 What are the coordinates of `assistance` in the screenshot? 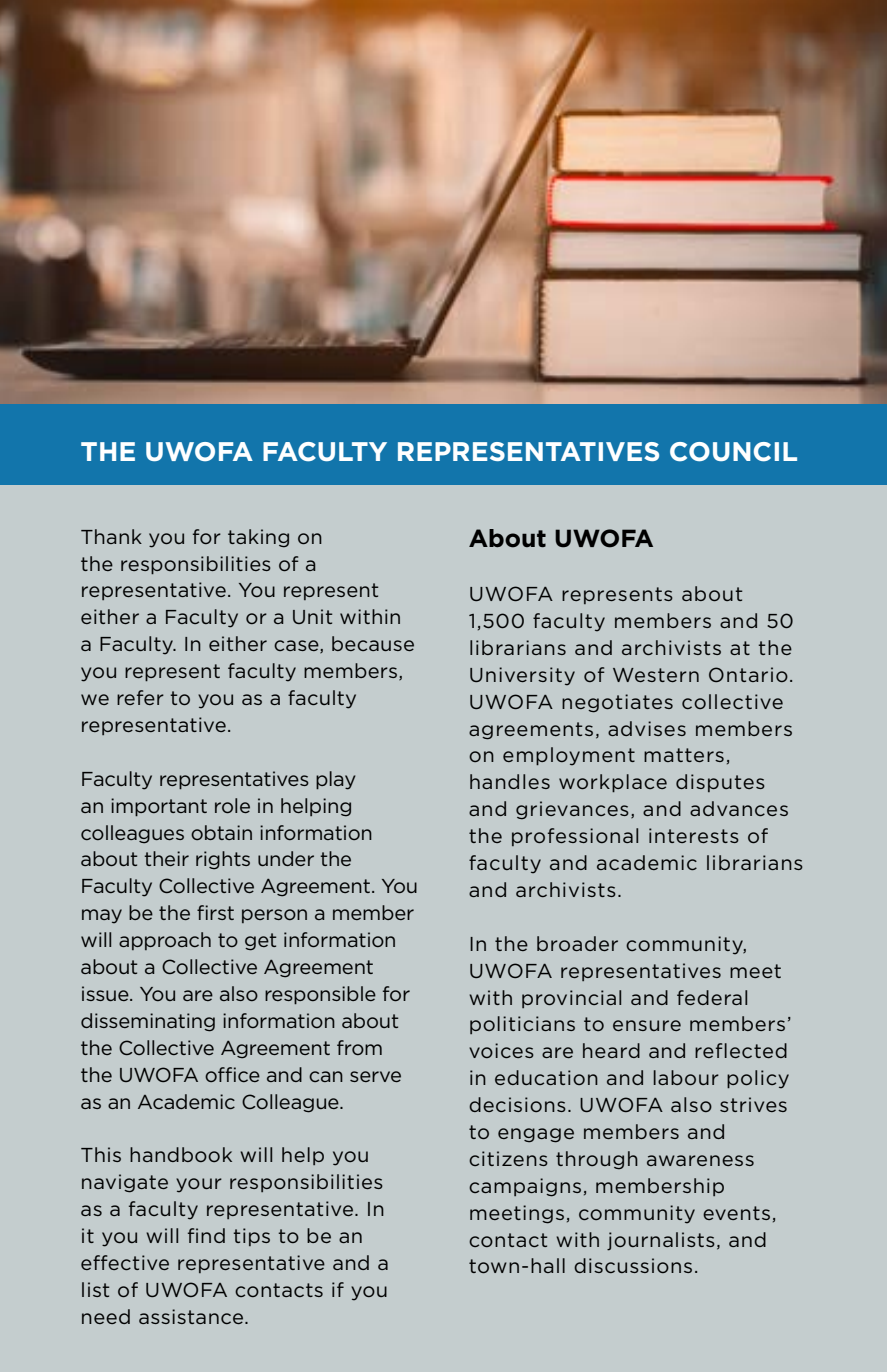 It's located at (192, 1316).
